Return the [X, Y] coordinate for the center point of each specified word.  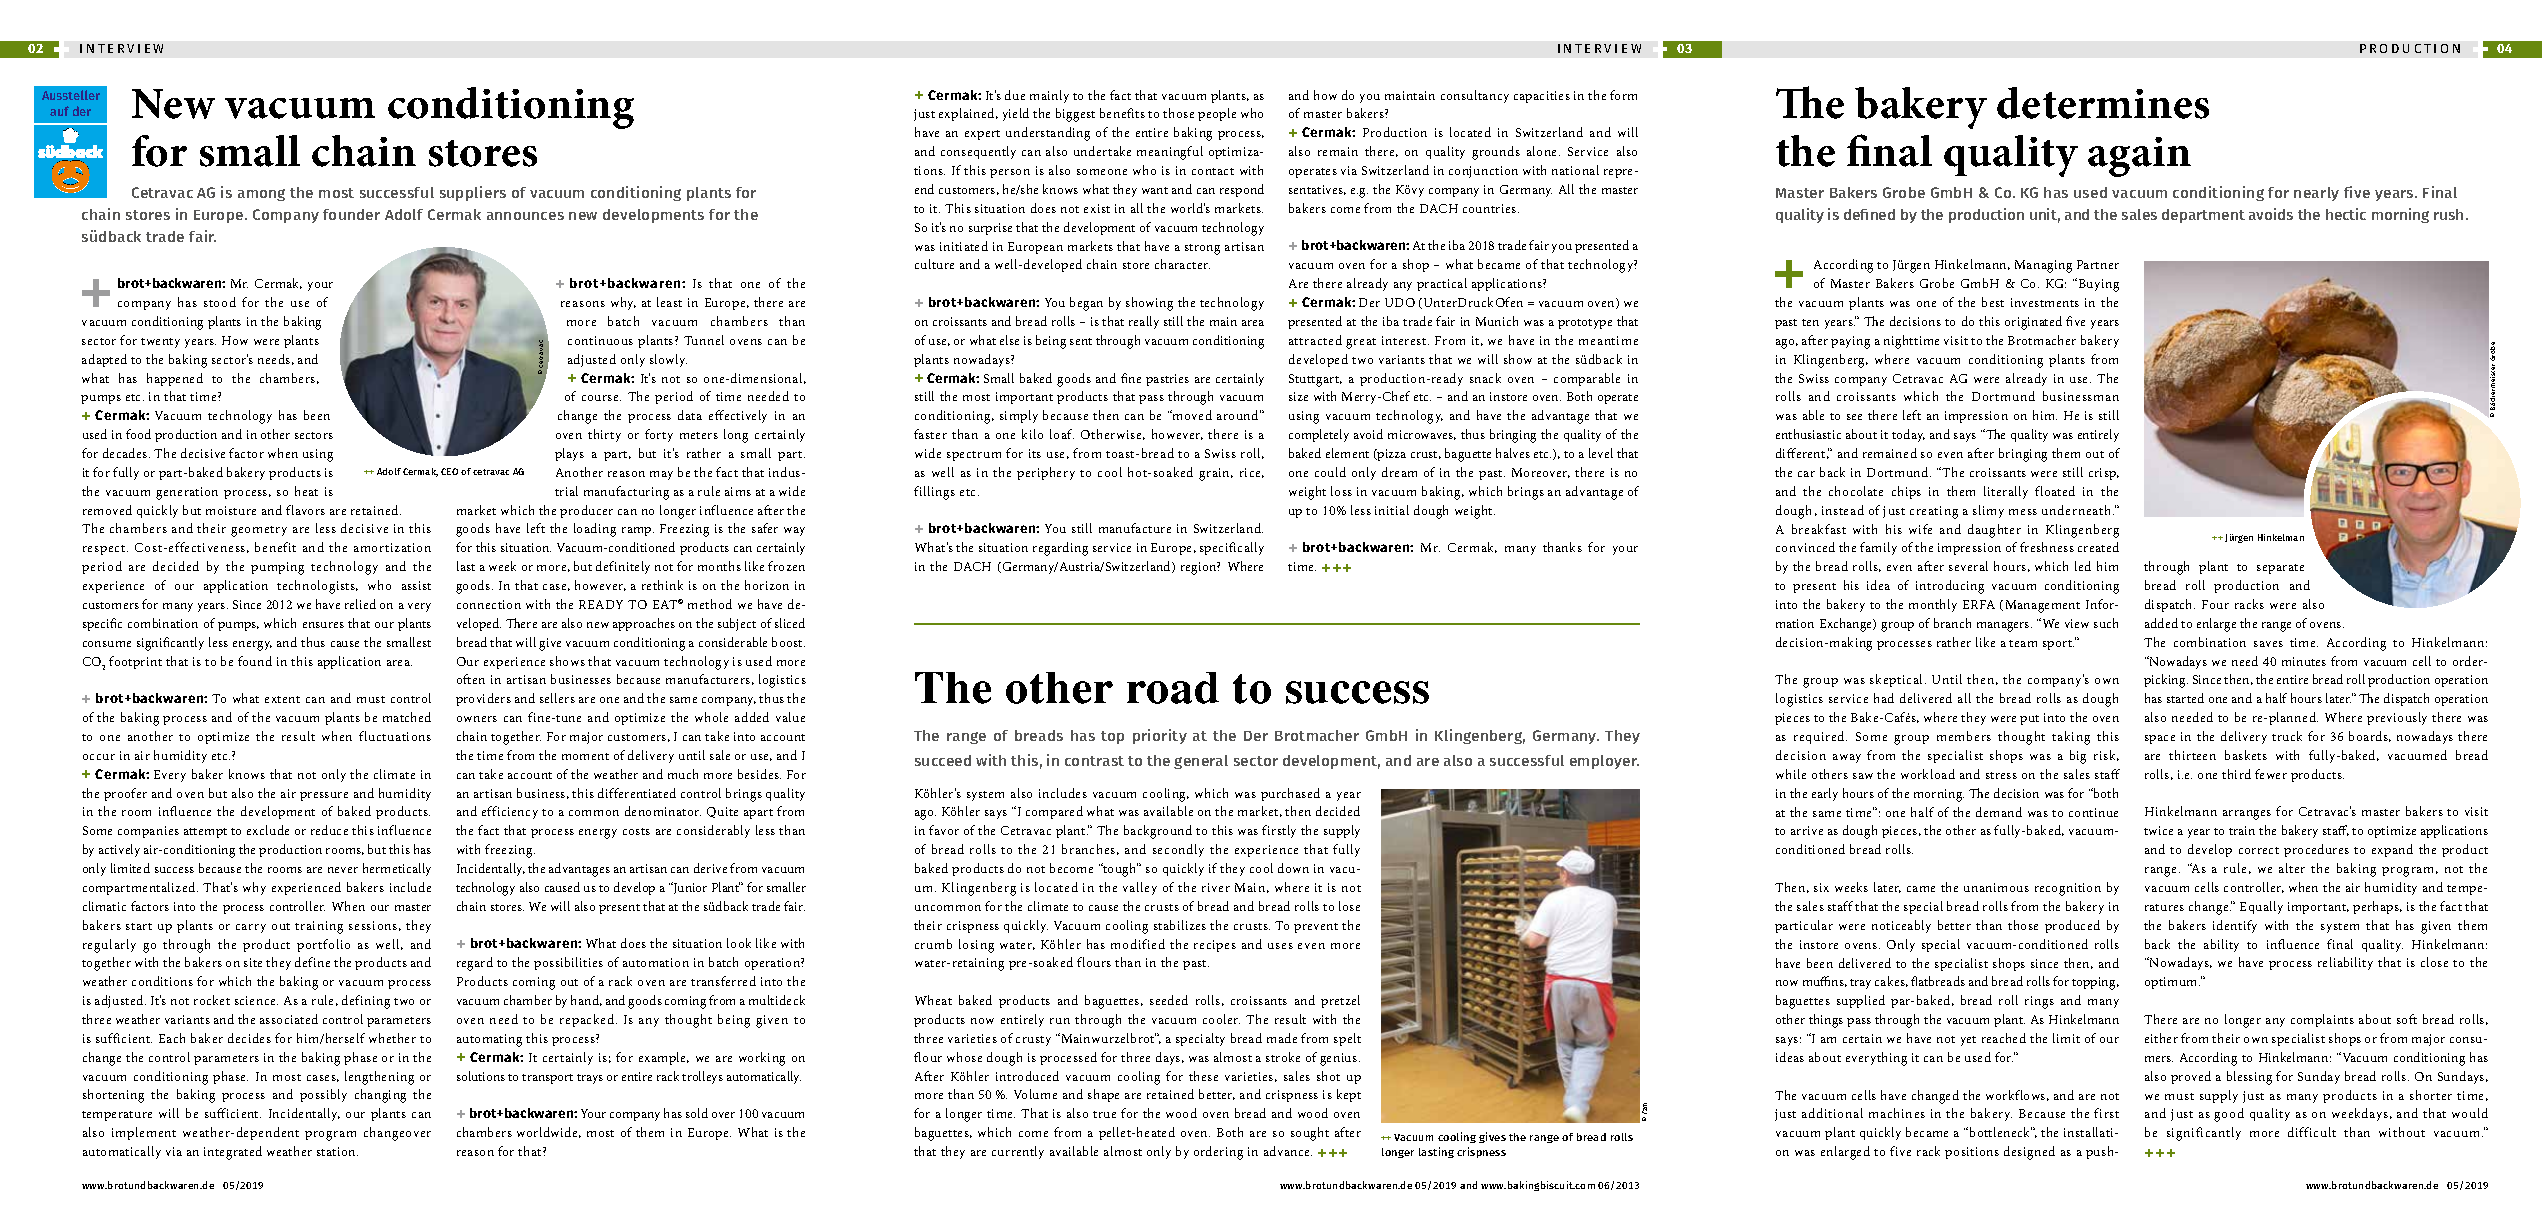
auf [59, 111]
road [1173, 688]
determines [2103, 103]
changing [380, 1096]
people [1217, 114]
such [2106, 623]
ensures [323, 625]
